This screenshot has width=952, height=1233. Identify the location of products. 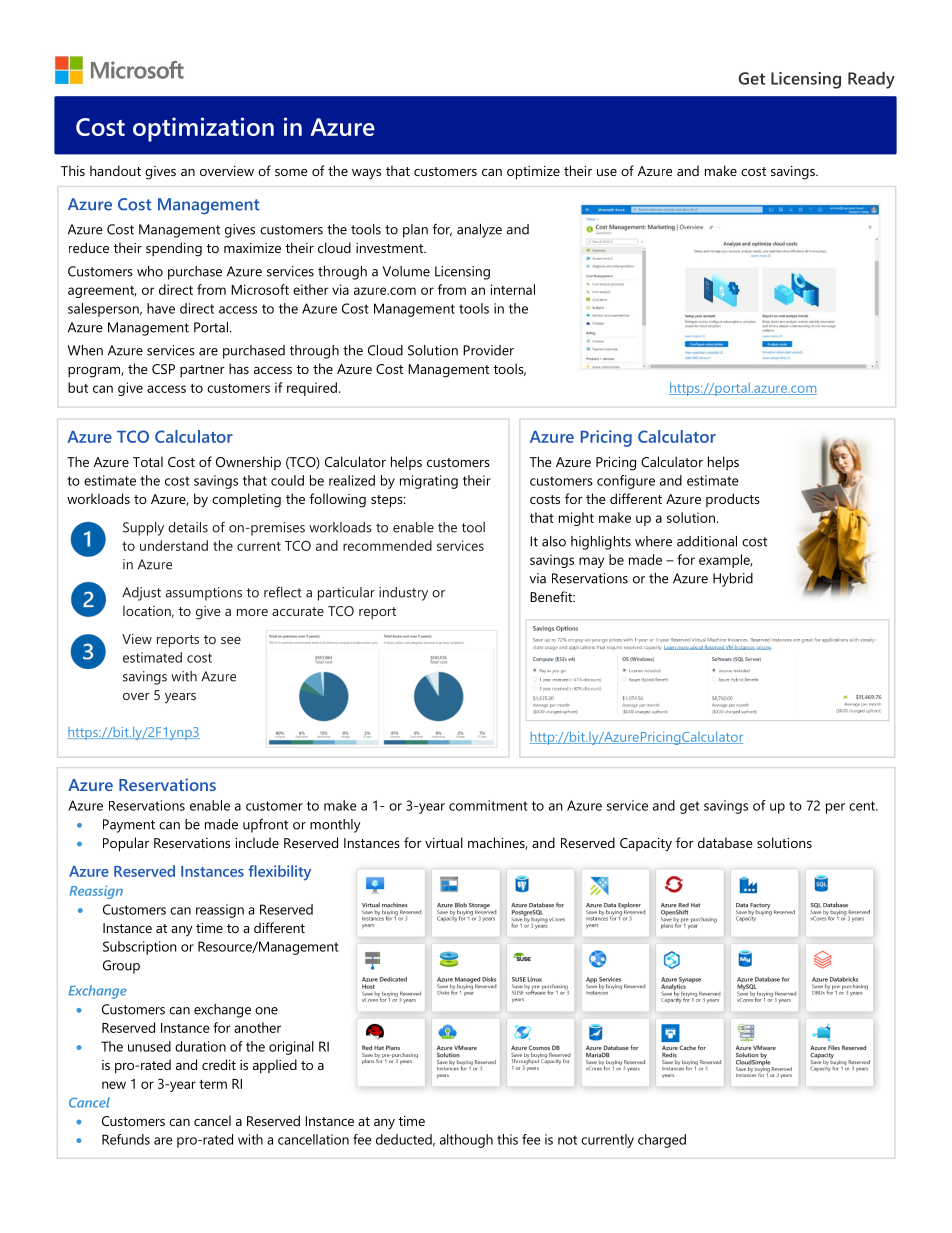
(733, 500).
